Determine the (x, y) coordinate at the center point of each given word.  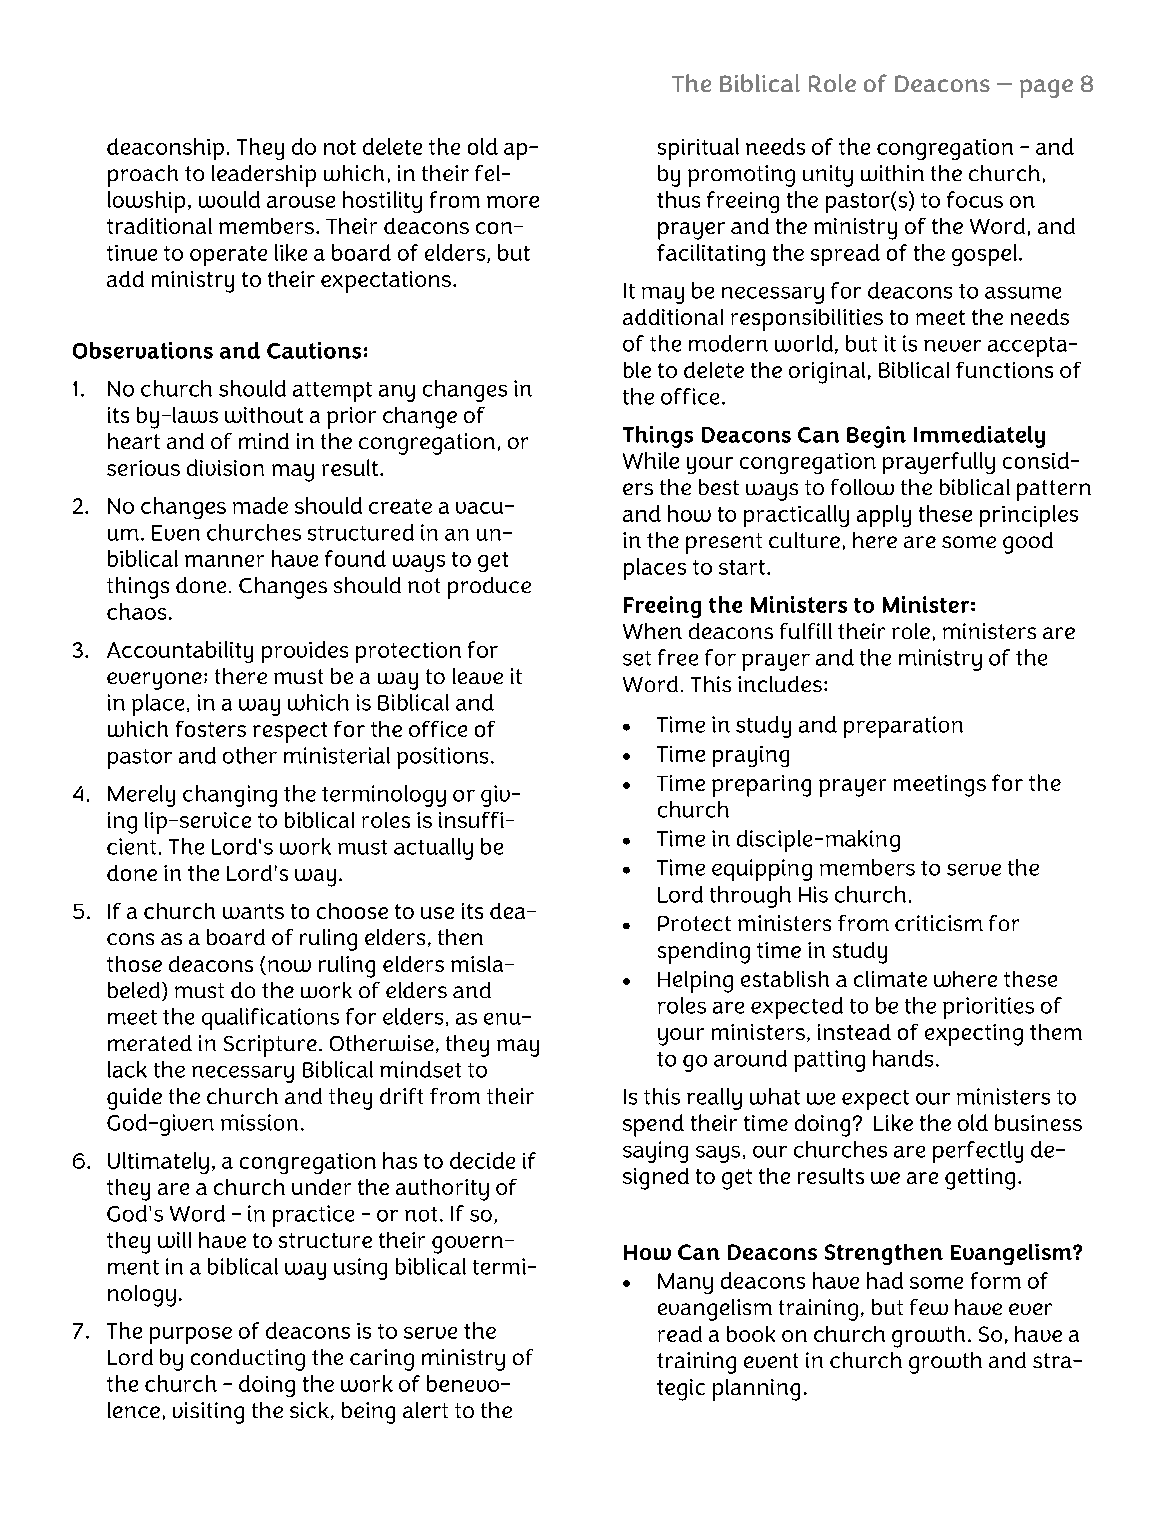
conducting (248, 1360)
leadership (264, 176)
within (892, 173)
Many (685, 1283)
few (929, 1307)
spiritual (698, 149)
